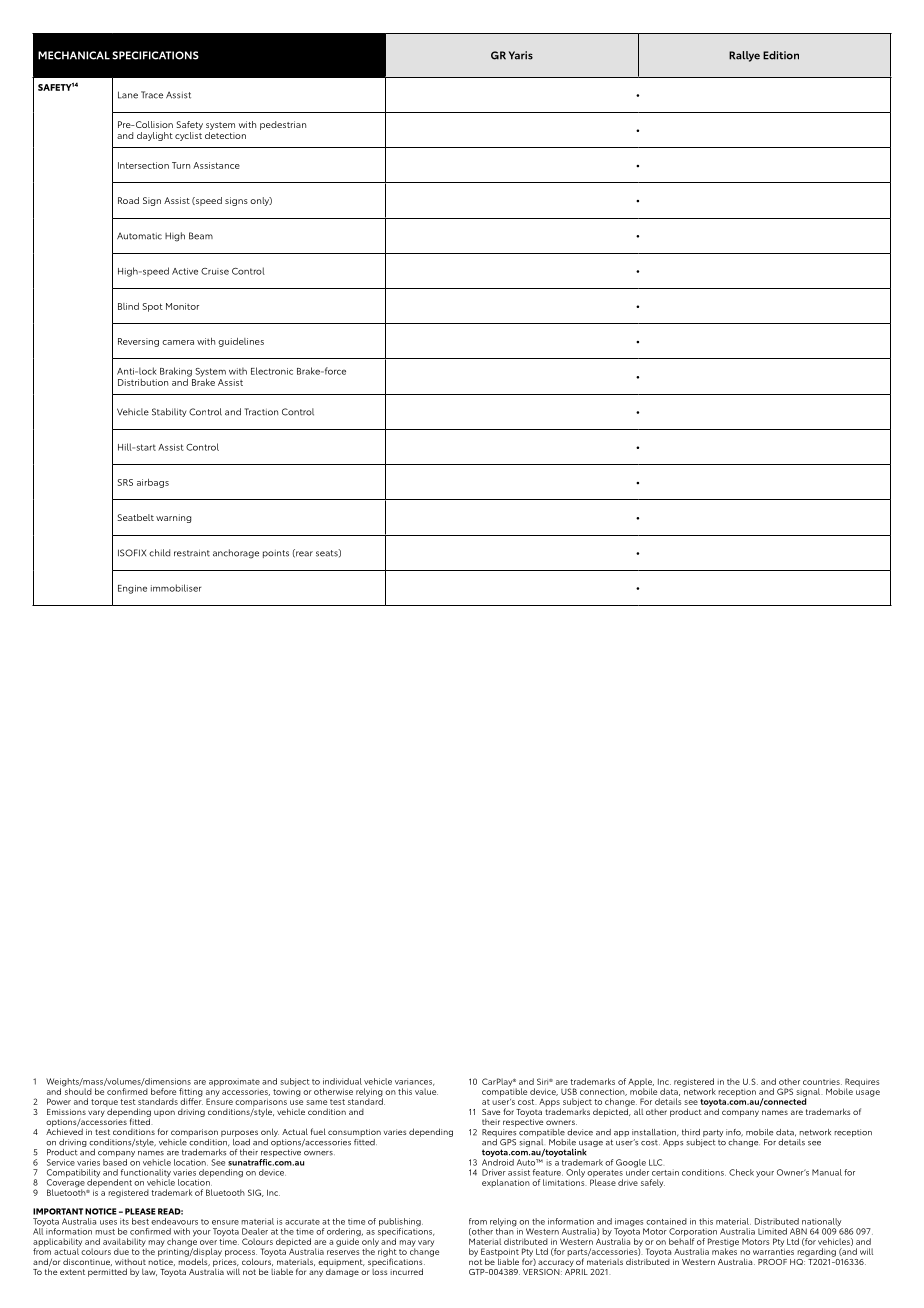 This document has width=924, height=1308. Describe the element at coordinates (723, 1243) in the document. I see `Prestige` at that location.
